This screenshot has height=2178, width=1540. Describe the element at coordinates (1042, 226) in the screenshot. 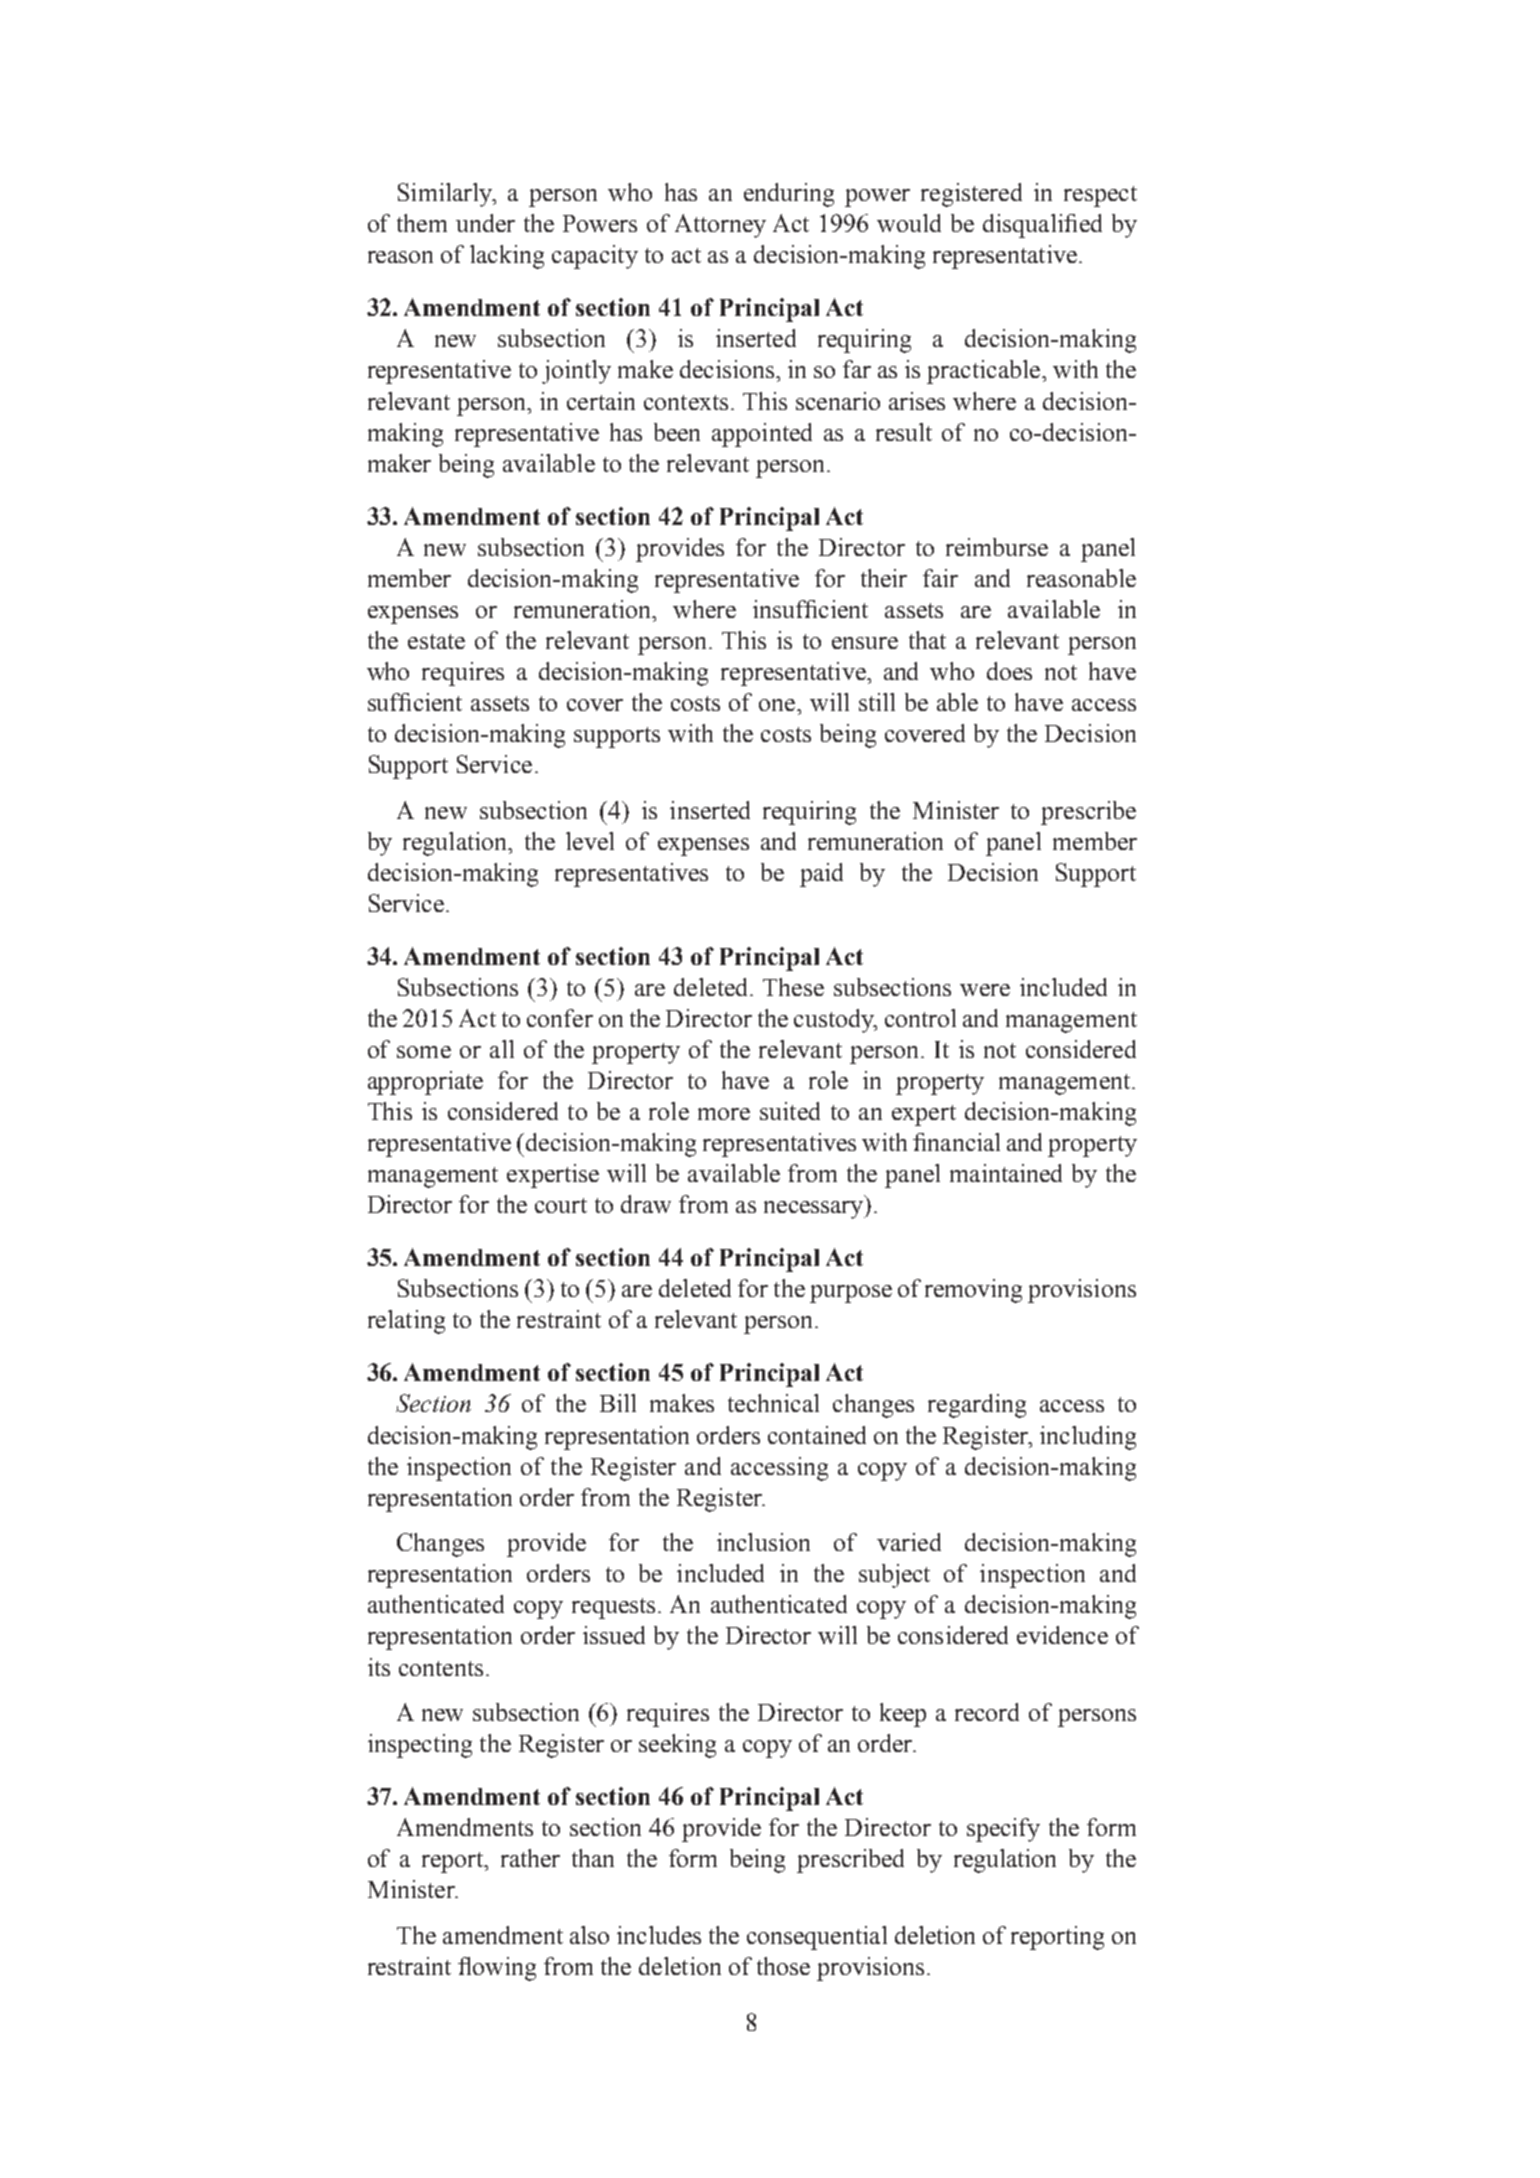

I see `disqualified` at that location.
